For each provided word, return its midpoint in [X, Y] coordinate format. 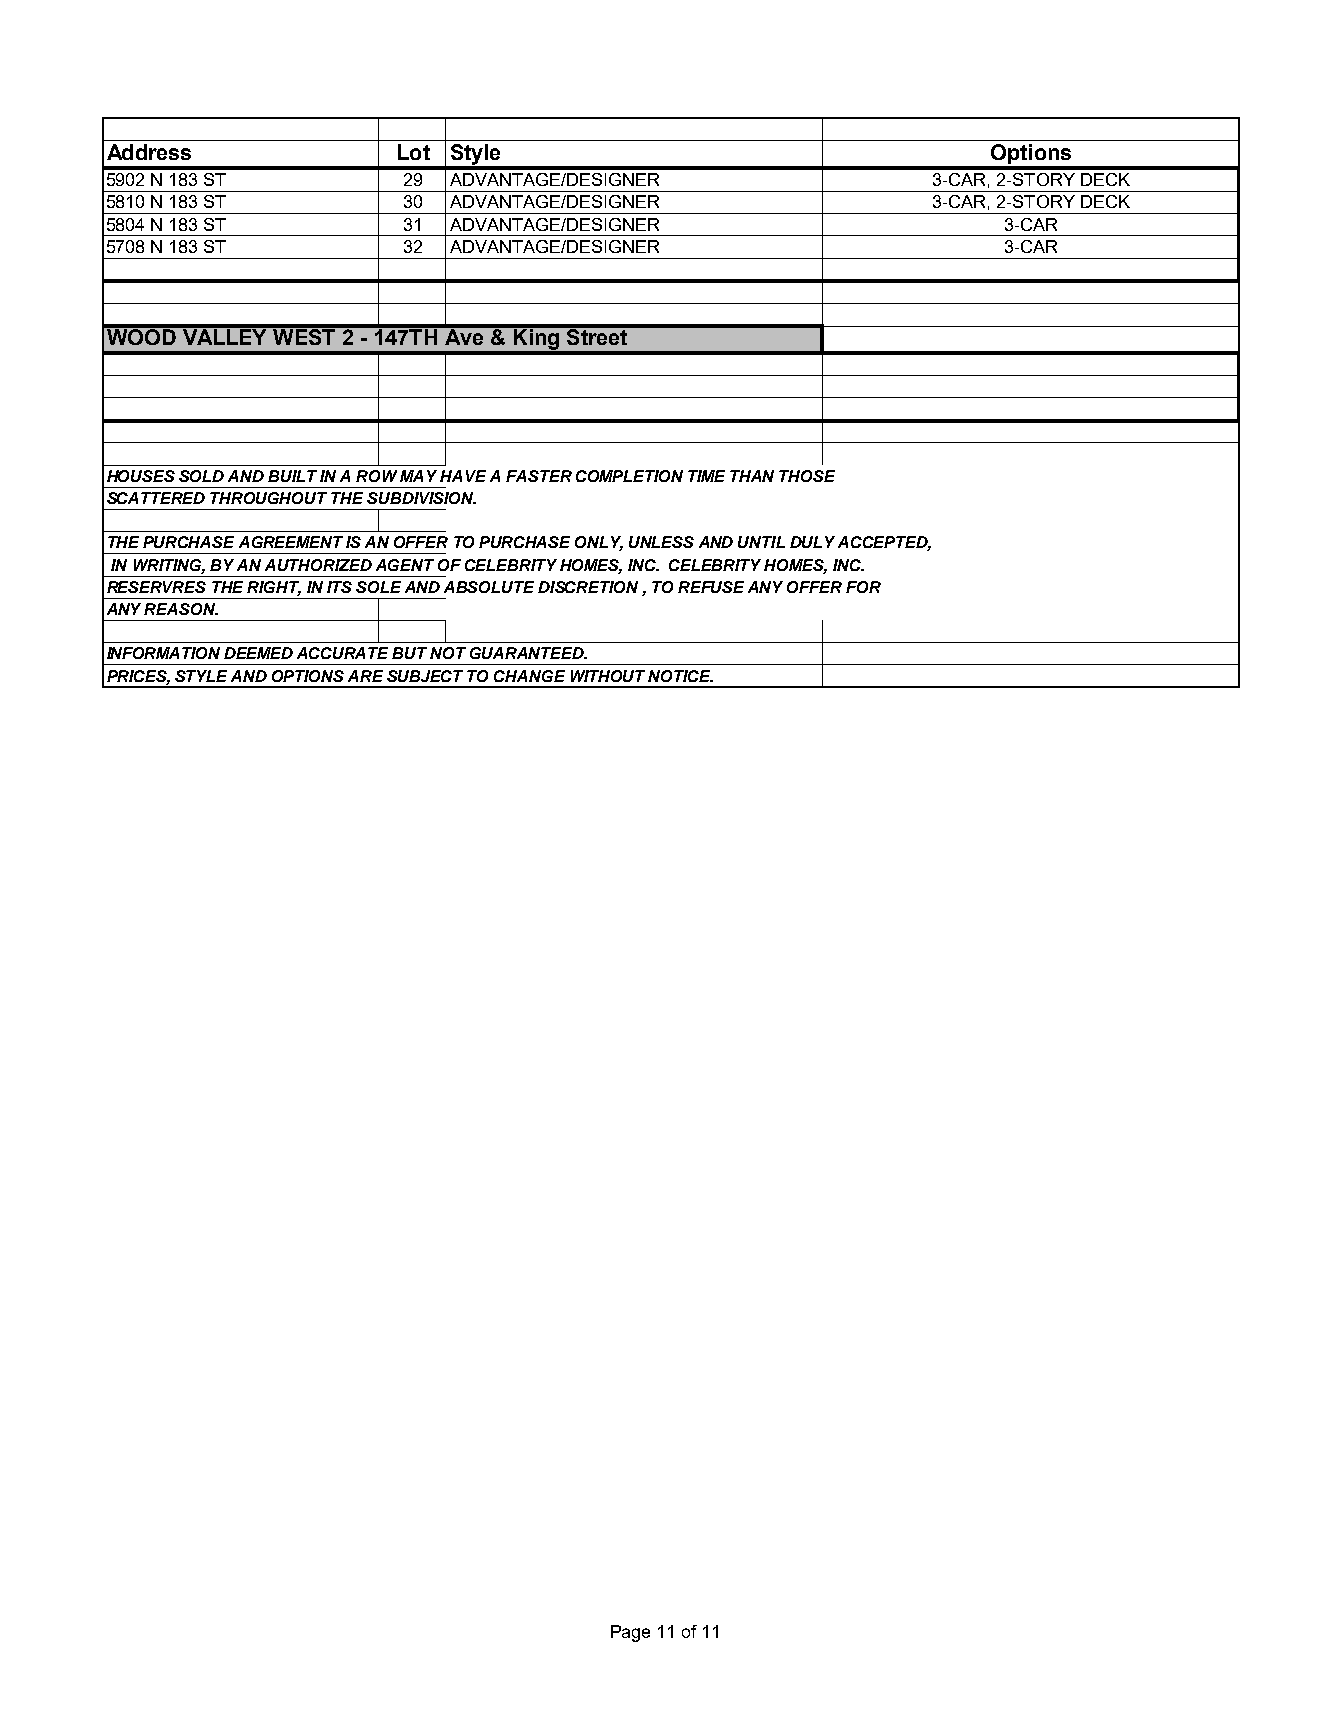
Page [630, 1633]
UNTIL [761, 542]
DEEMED [258, 653]
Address [149, 152]
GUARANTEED [528, 653]
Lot [414, 152]
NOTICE [680, 676]
